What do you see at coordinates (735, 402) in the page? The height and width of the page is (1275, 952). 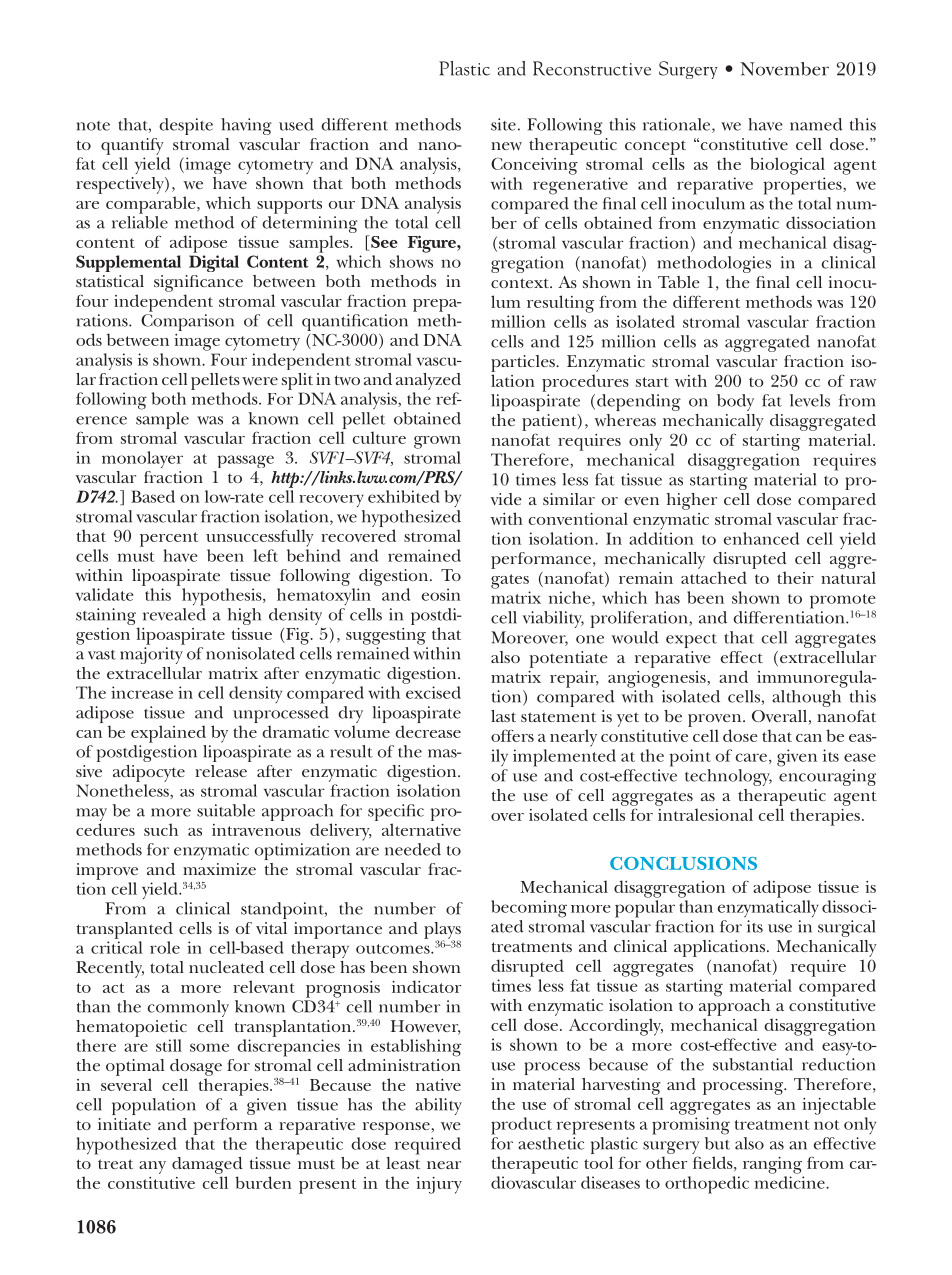 I see `body` at bounding box center [735, 402].
